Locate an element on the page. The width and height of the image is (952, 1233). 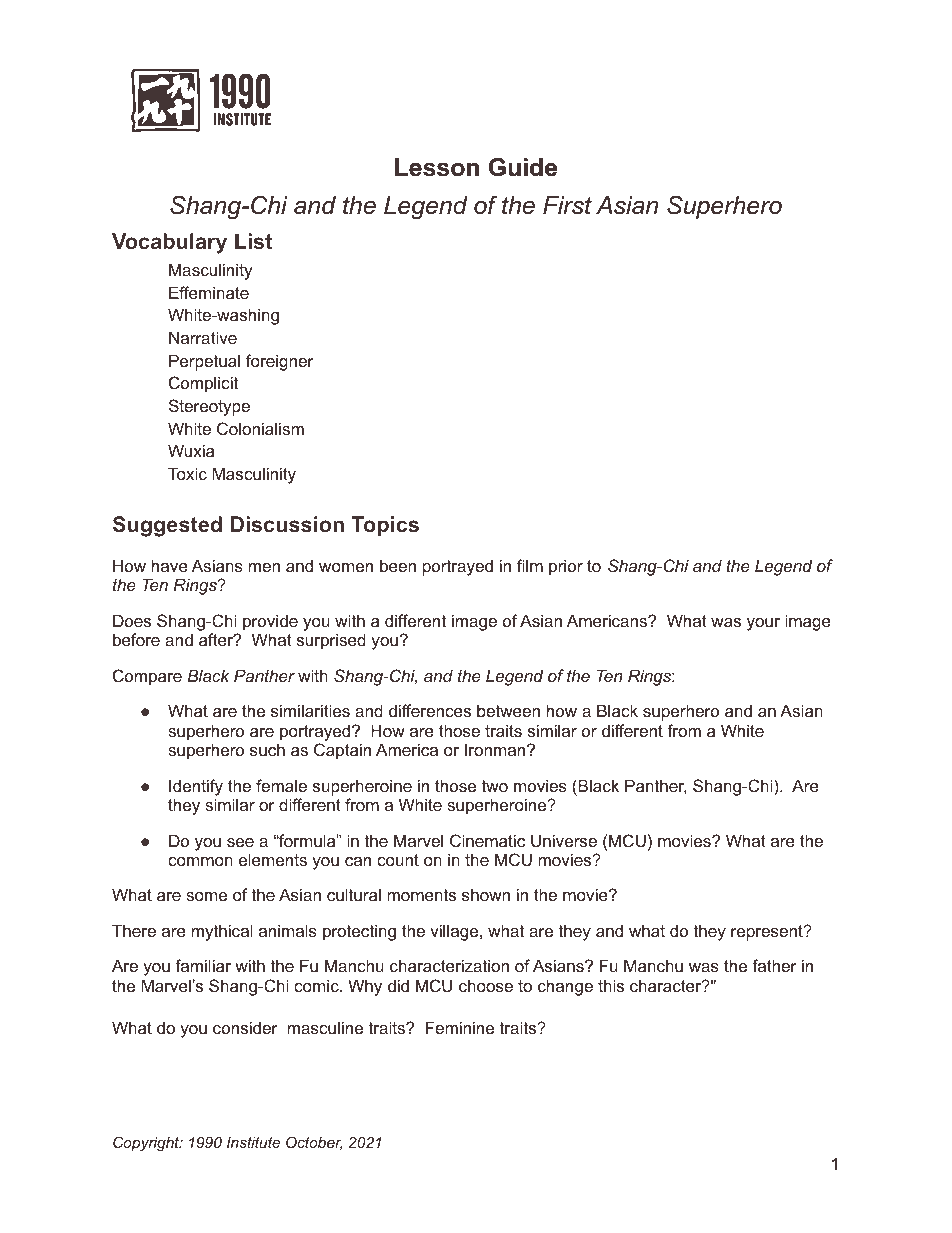
Feminine is located at coordinates (460, 1027).
